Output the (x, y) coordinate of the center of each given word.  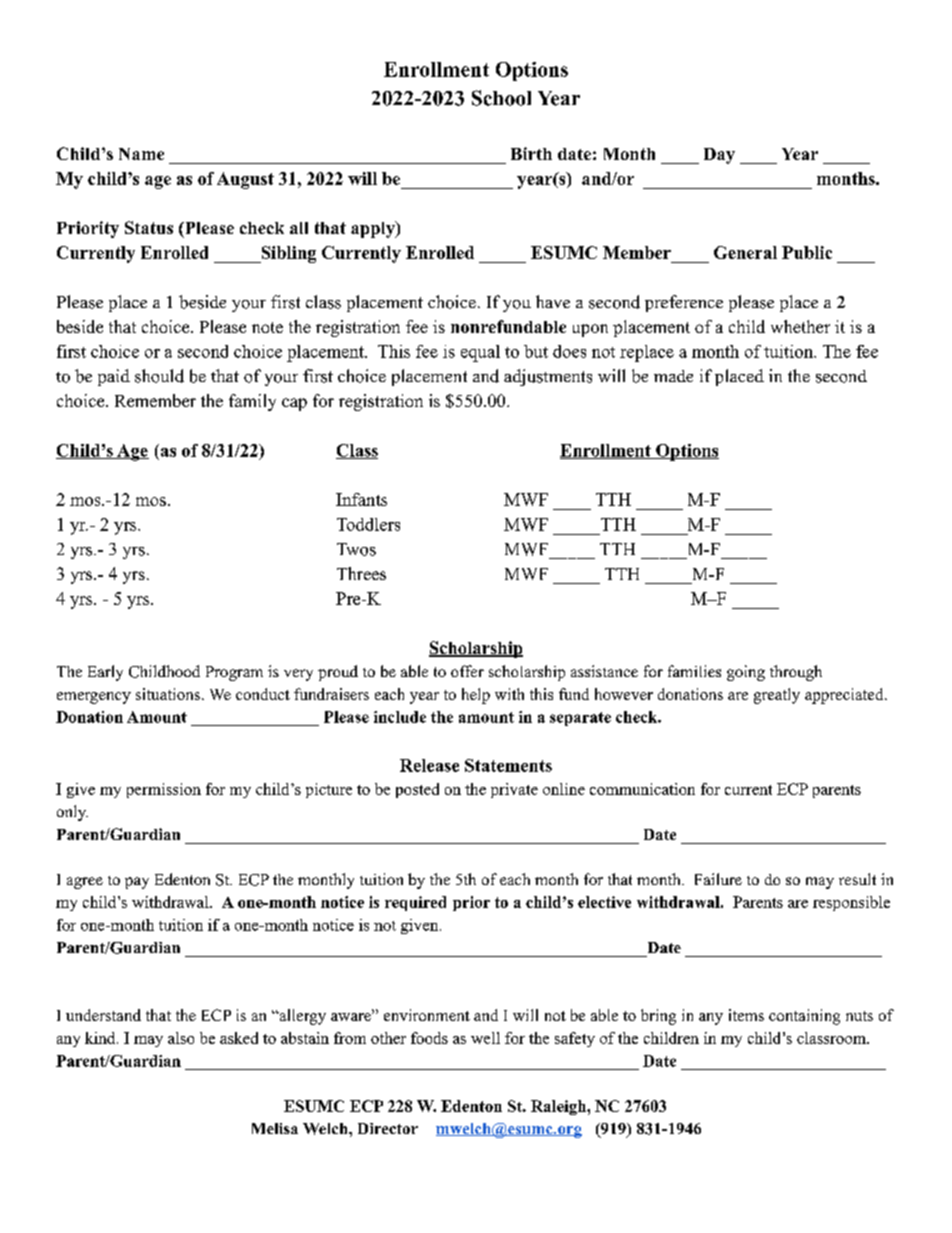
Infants (361, 499)
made (673, 376)
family (252, 402)
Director (388, 1128)
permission (164, 790)
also (181, 1038)
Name (141, 154)
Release (429, 765)
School (501, 98)
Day (719, 156)
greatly (777, 696)
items (746, 1015)
